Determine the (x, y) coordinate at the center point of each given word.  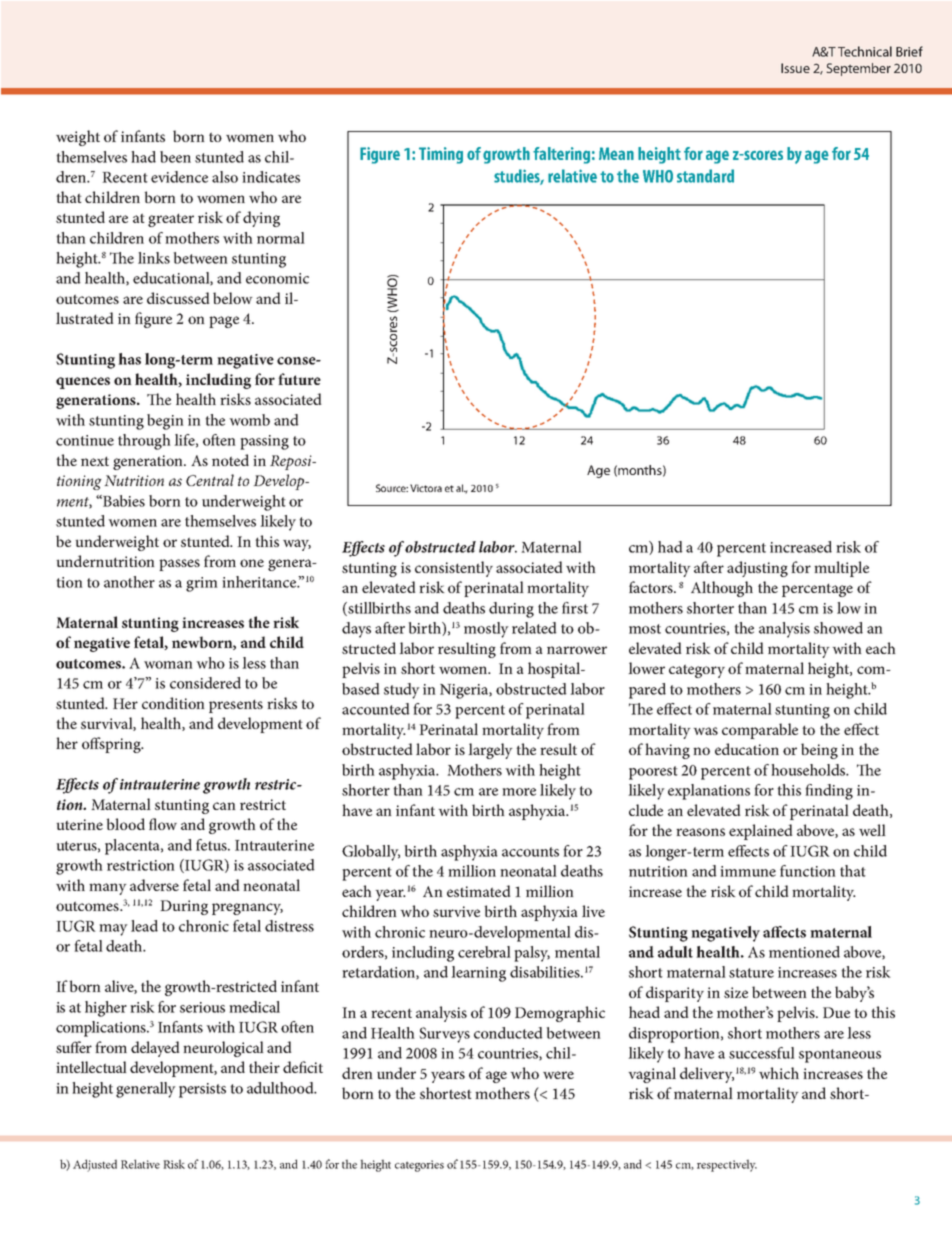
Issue (795, 68)
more (519, 792)
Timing (441, 155)
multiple (841, 569)
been (175, 157)
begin (165, 422)
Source (392, 488)
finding (829, 792)
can (224, 806)
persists (202, 1090)
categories (419, 1166)
